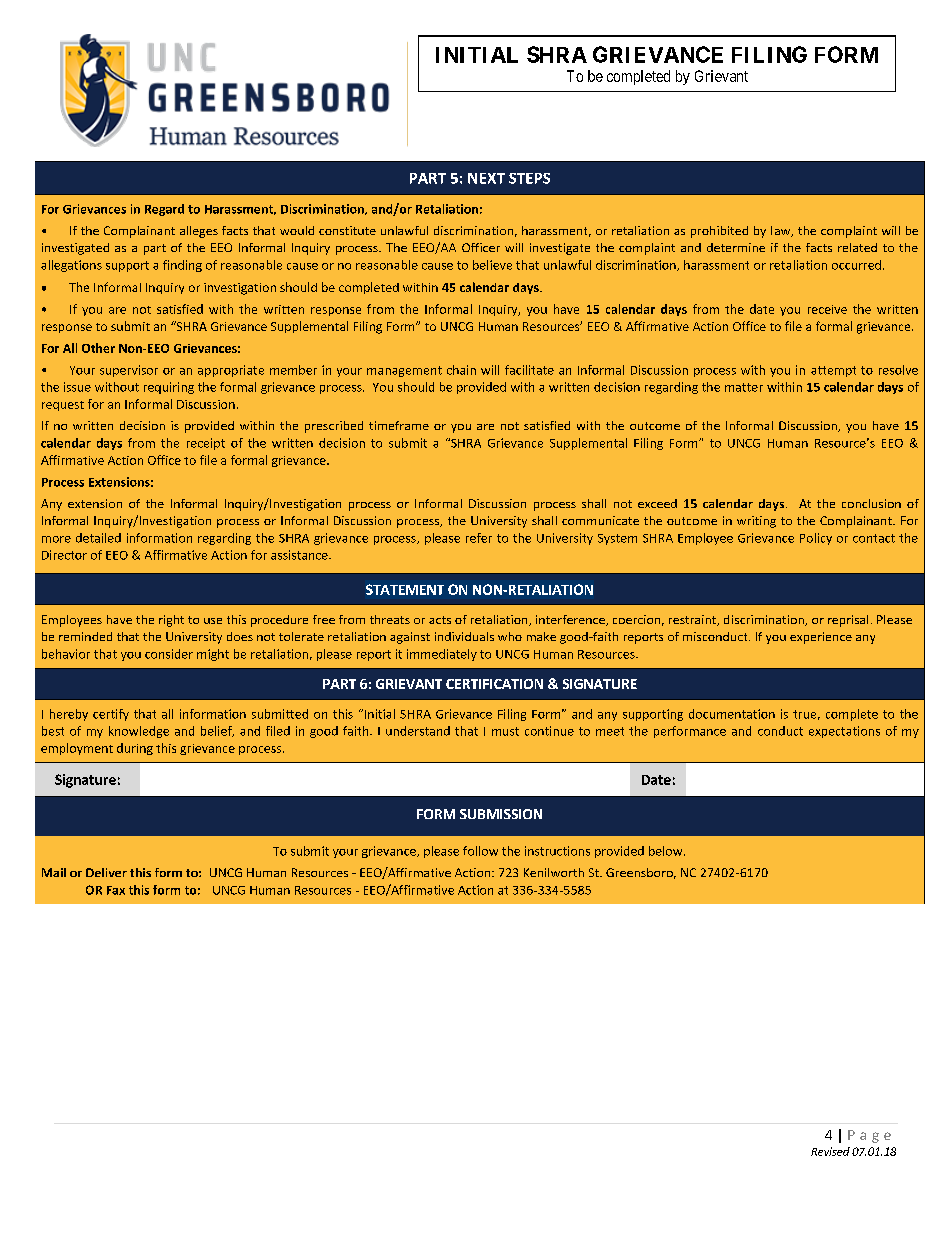  I want to click on follow, so click(480, 851).
